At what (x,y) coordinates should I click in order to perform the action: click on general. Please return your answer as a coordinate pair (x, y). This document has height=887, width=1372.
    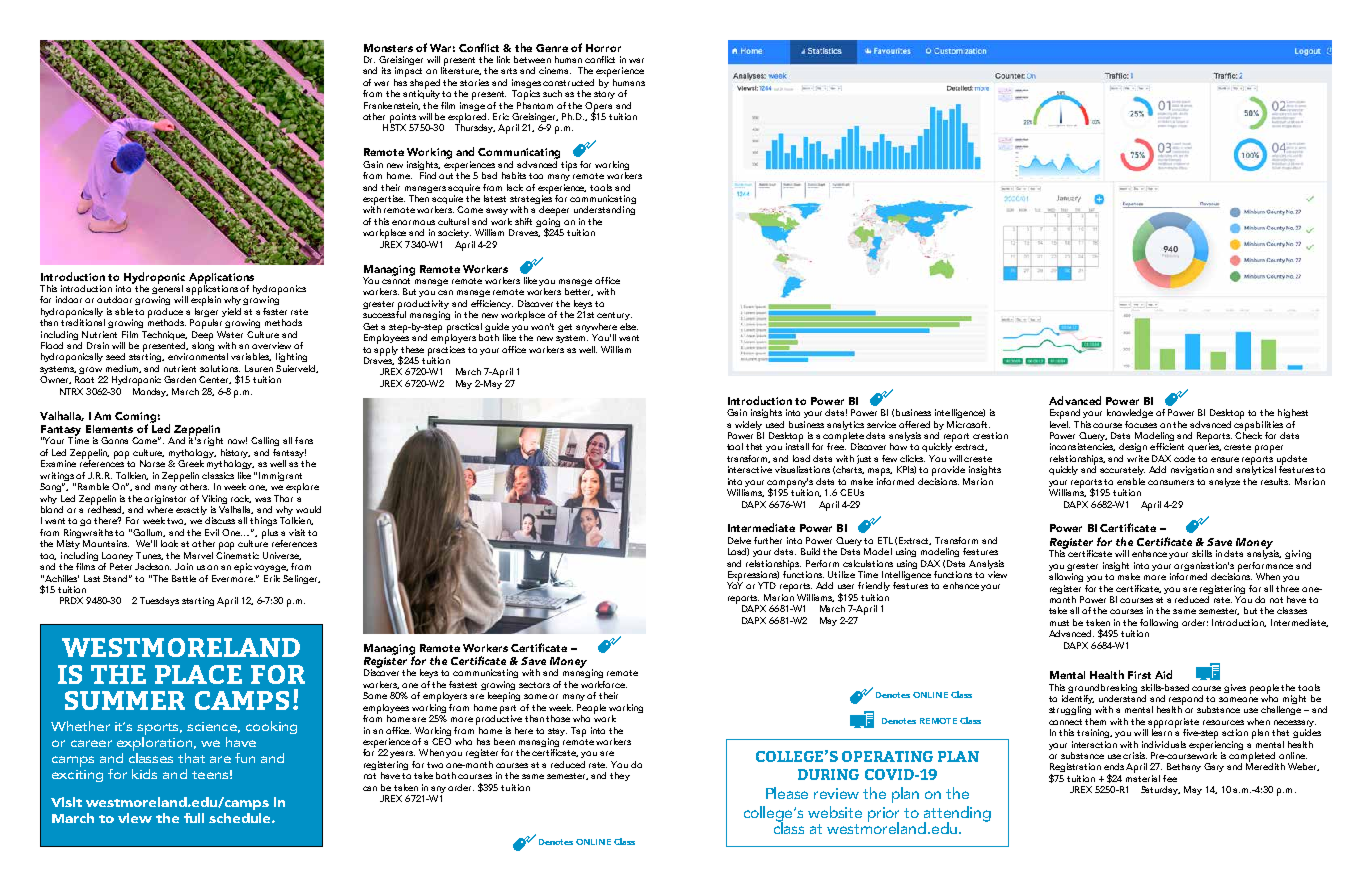
    Looking at the image, I should click on (169, 289).
